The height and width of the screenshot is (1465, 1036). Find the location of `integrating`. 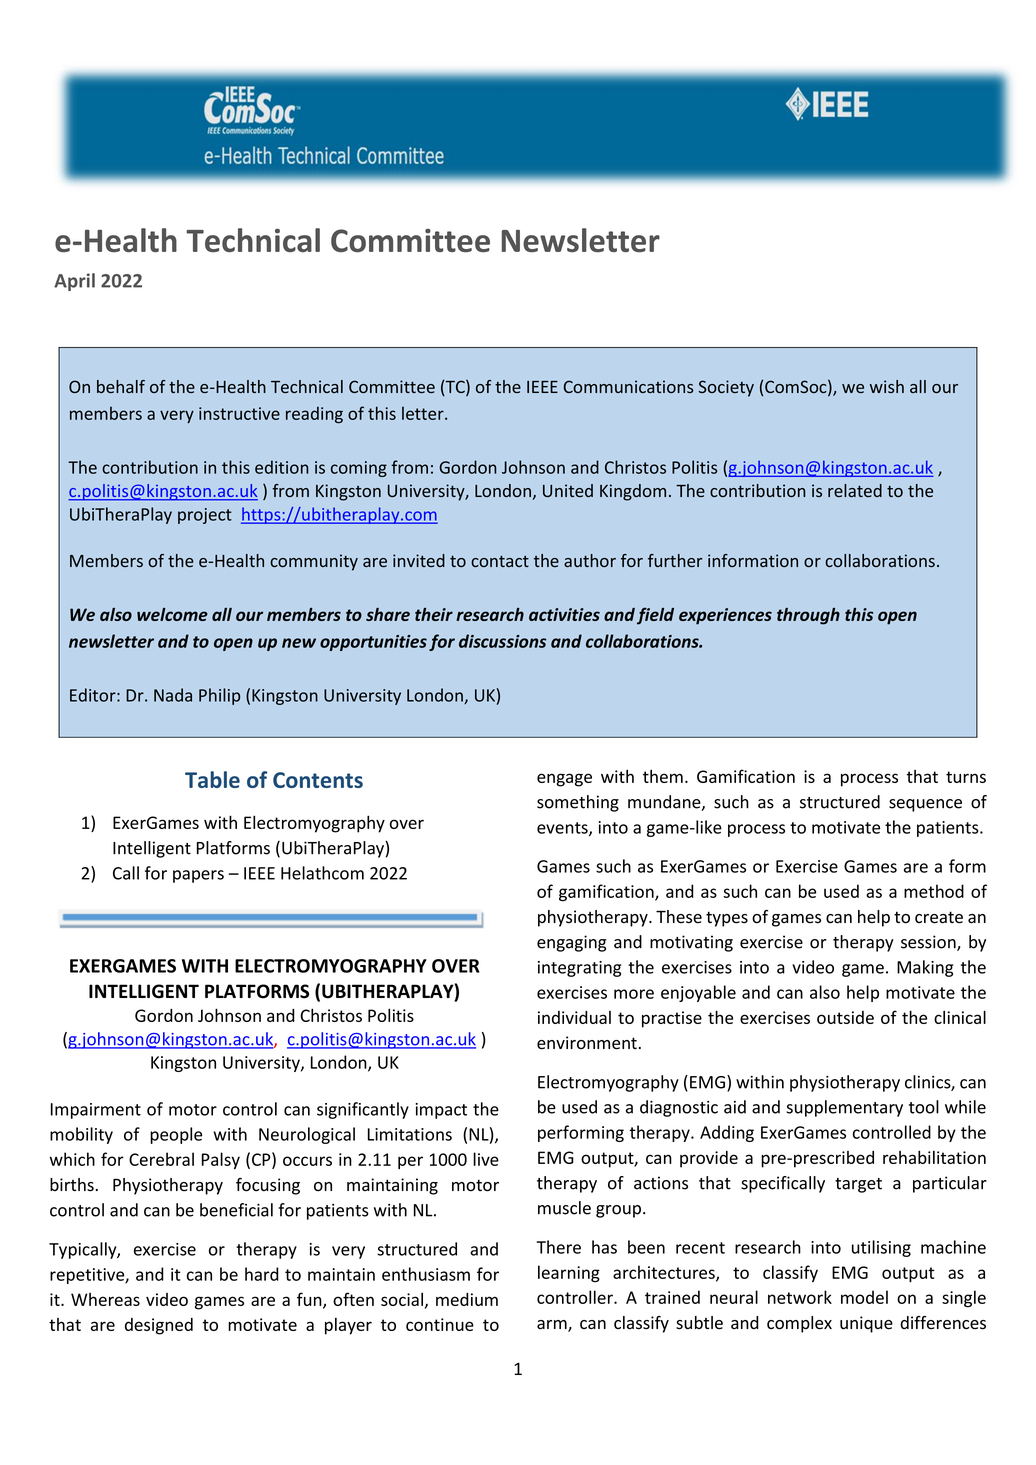

integrating is located at coordinates (579, 969).
